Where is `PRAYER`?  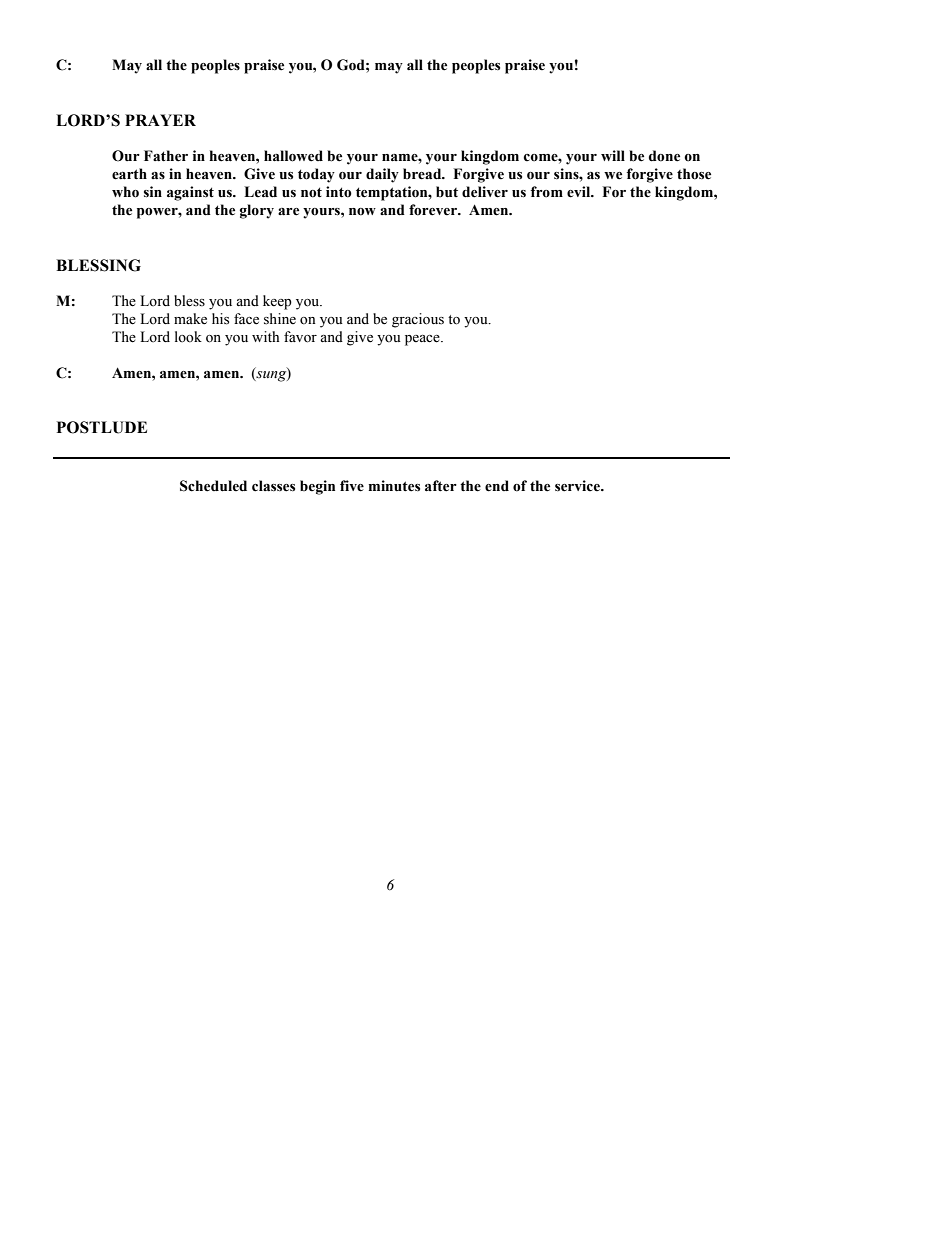
PRAYER is located at coordinates (160, 120).
